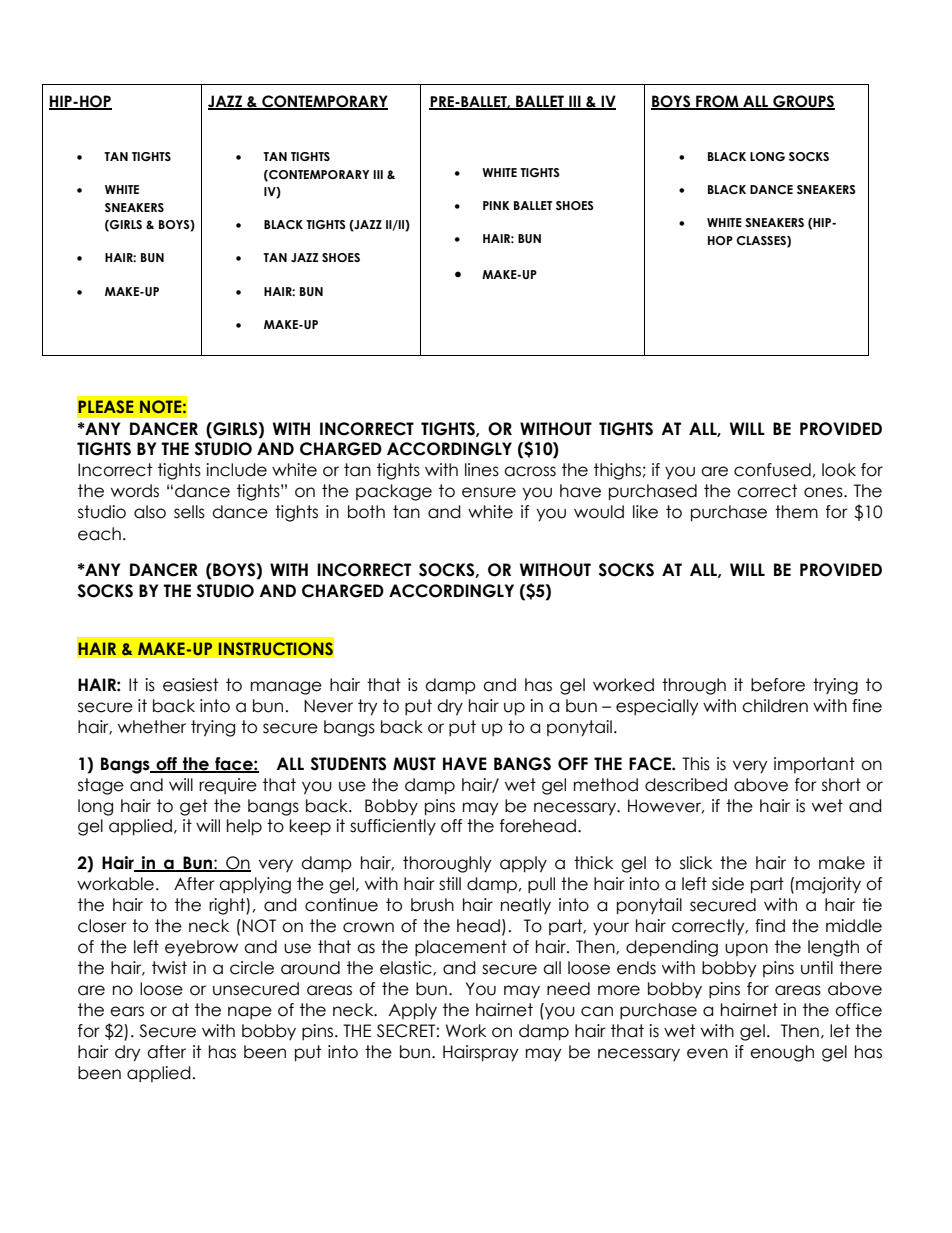 The image size is (952, 1233). What do you see at coordinates (496, 205) in the page?
I see `PINK` at bounding box center [496, 205].
